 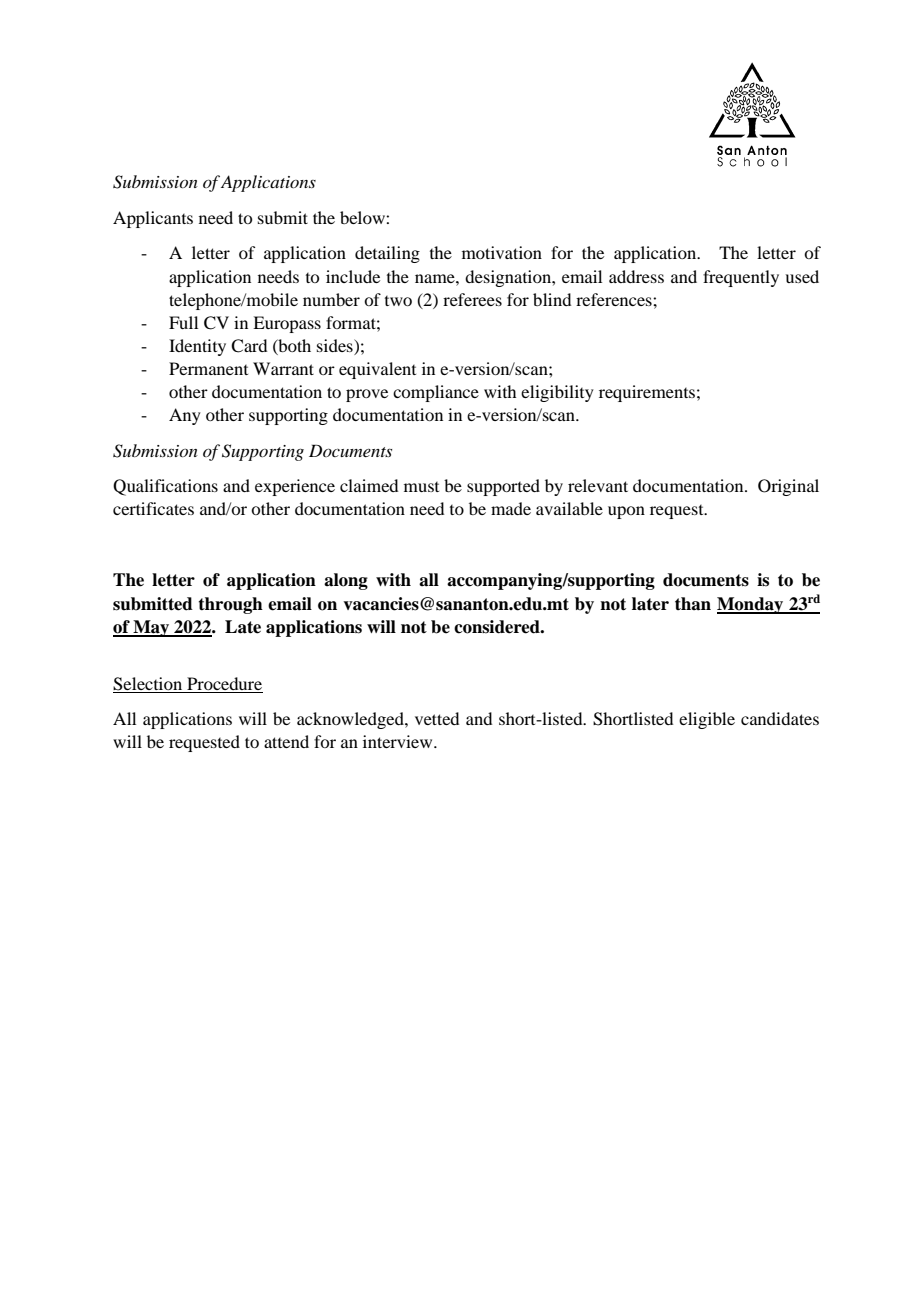 What do you see at coordinates (286, 741) in the image?
I see `attend` at bounding box center [286, 741].
